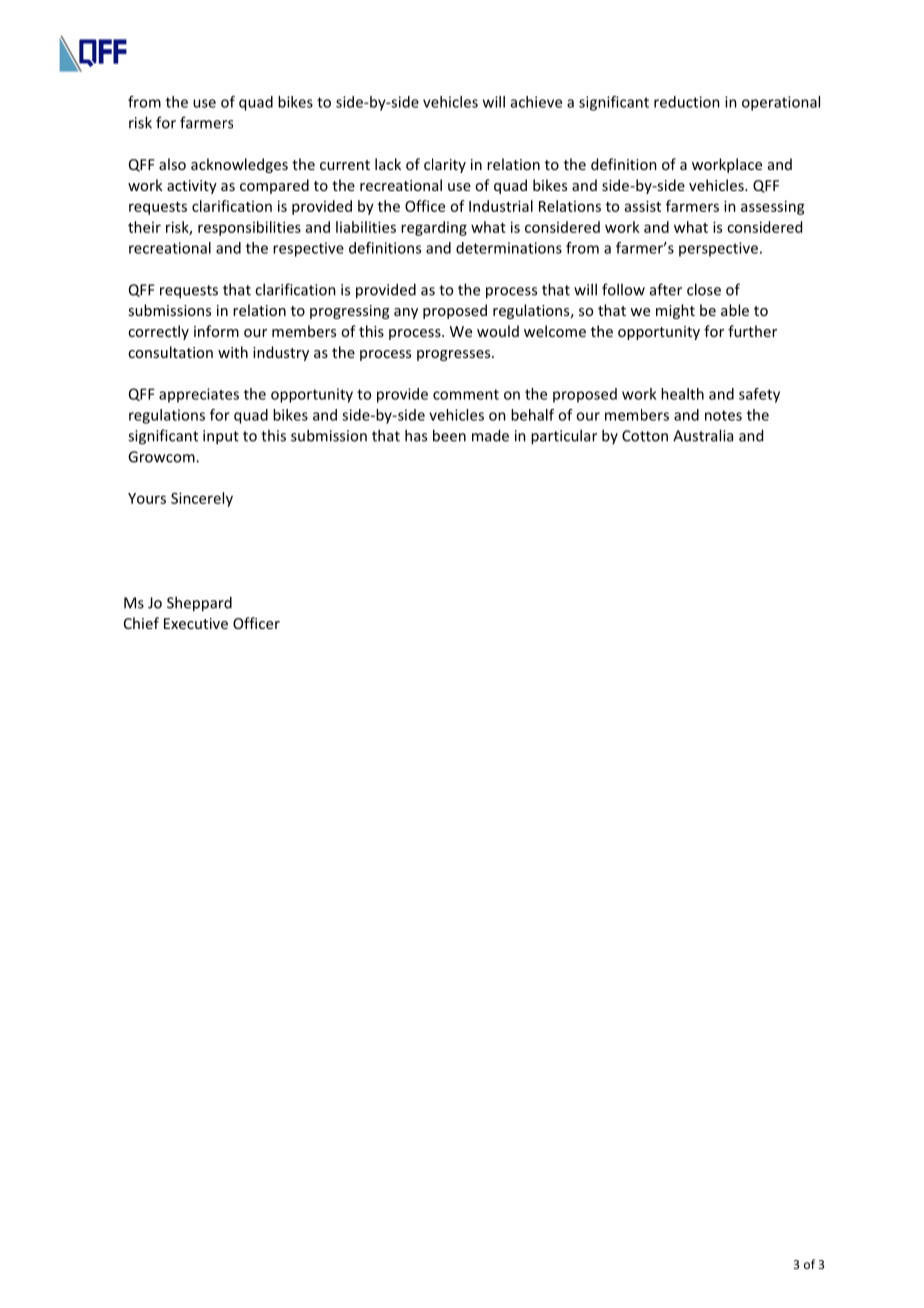  What do you see at coordinates (406, 313) in the screenshot?
I see `any` at bounding box center [406, 313].
